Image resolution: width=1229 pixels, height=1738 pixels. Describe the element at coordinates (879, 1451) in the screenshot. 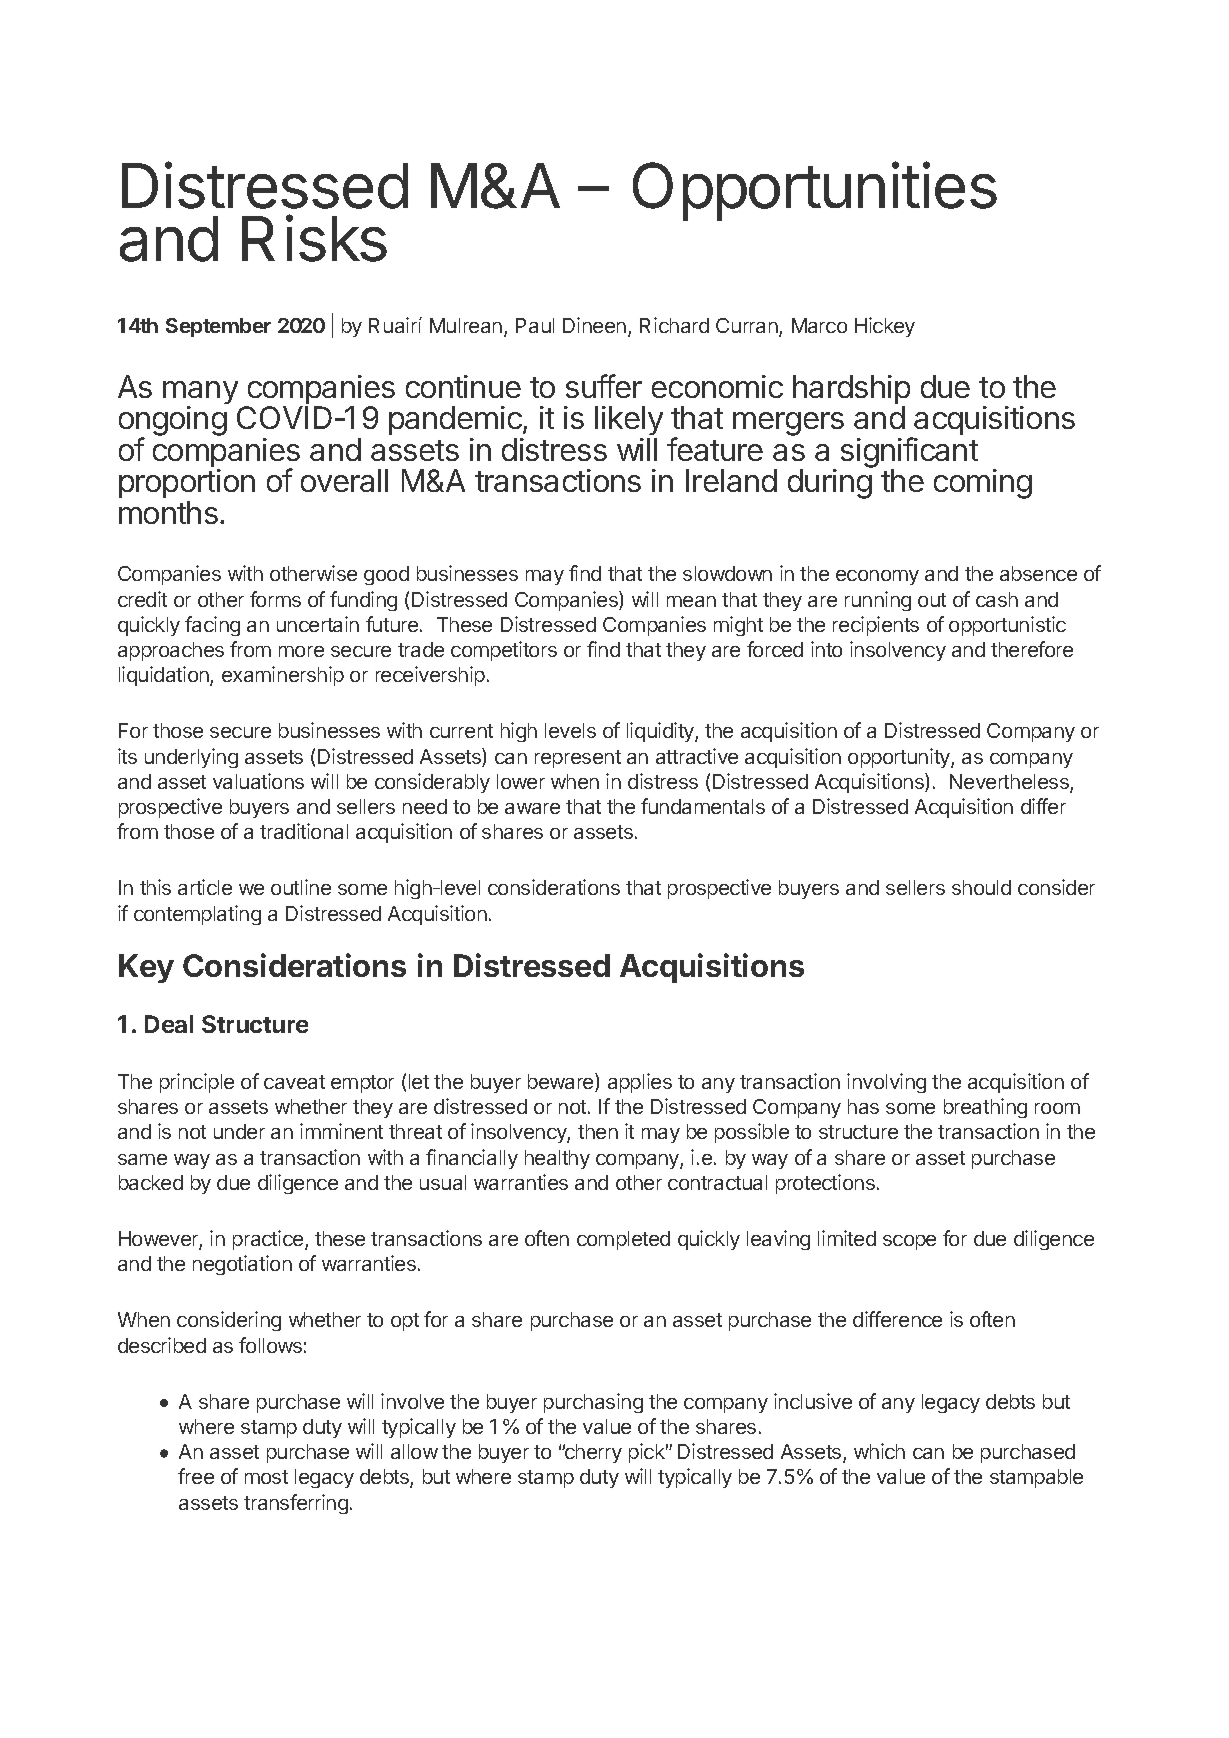

I see `which` at that location.
